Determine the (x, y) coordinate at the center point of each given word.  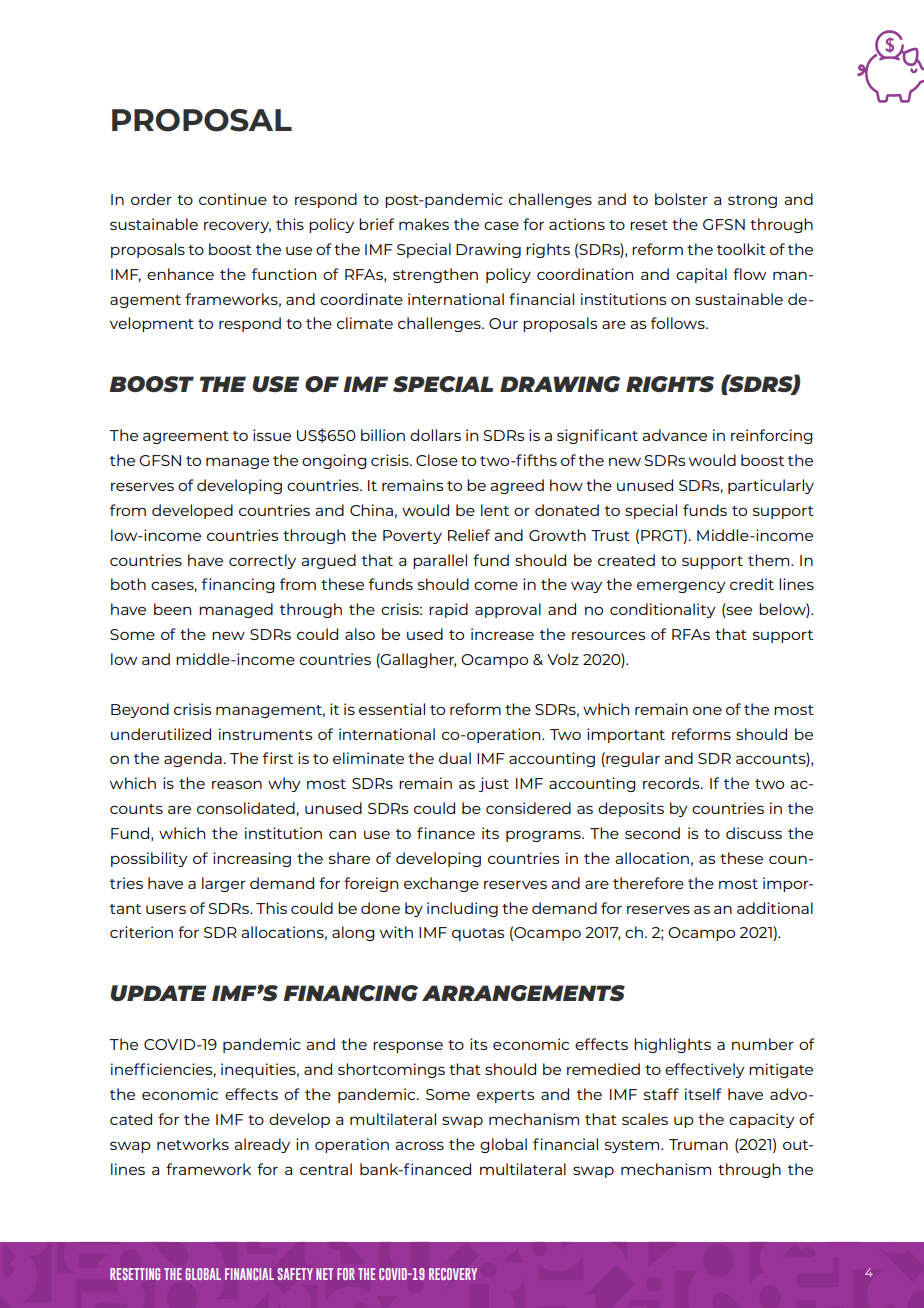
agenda (193, 759)
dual (455, 758)
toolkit (741, 249)
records (672, 783)
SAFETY (295, 1274)
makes (424, 224)
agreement (186, 437)
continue (233, 199)
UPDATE (158, 993)
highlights (672, 1045)
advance (674, 435)
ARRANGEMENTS (523, 993)
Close (437, 460)
